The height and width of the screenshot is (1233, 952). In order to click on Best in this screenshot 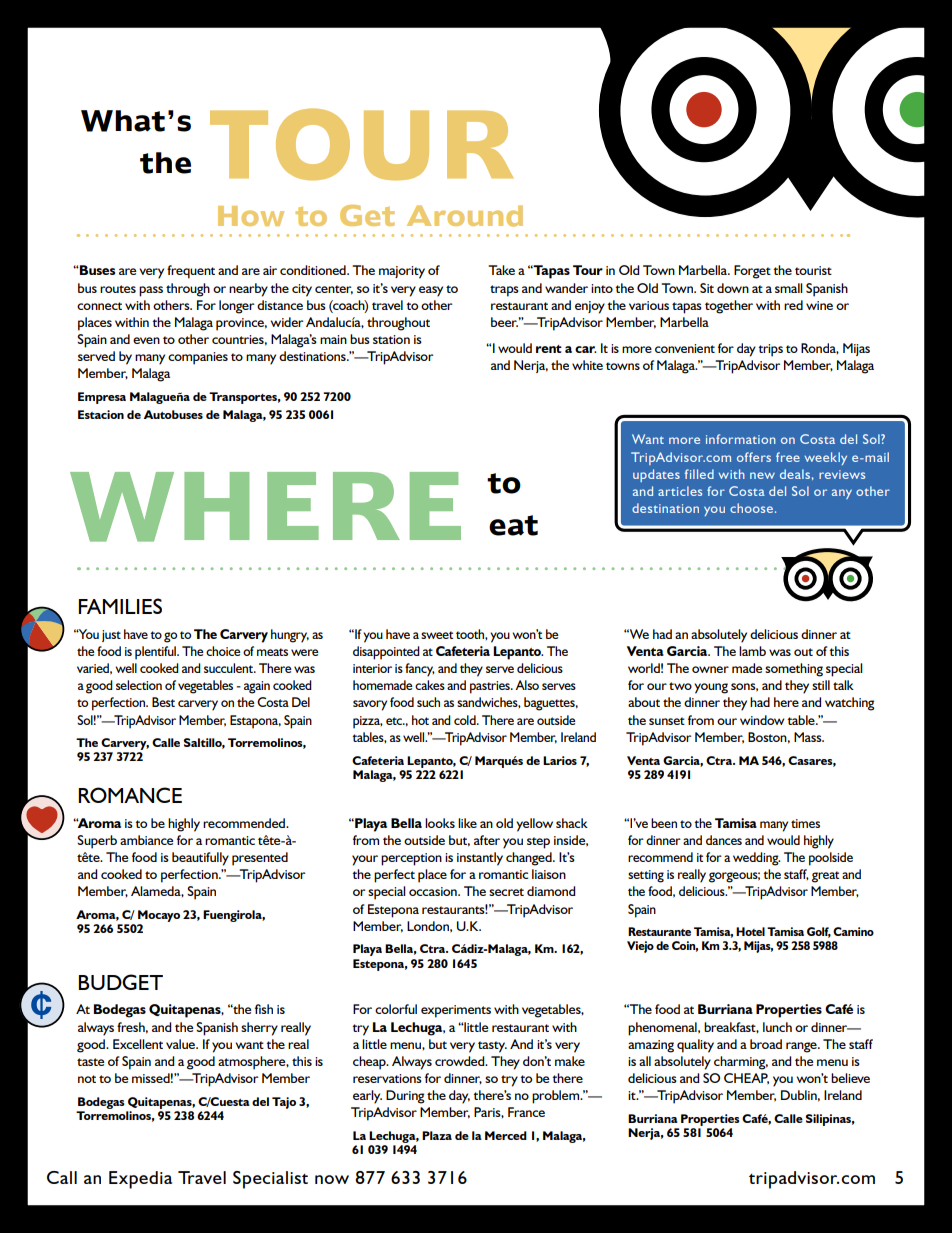, I will do `click(163, 702)`.
